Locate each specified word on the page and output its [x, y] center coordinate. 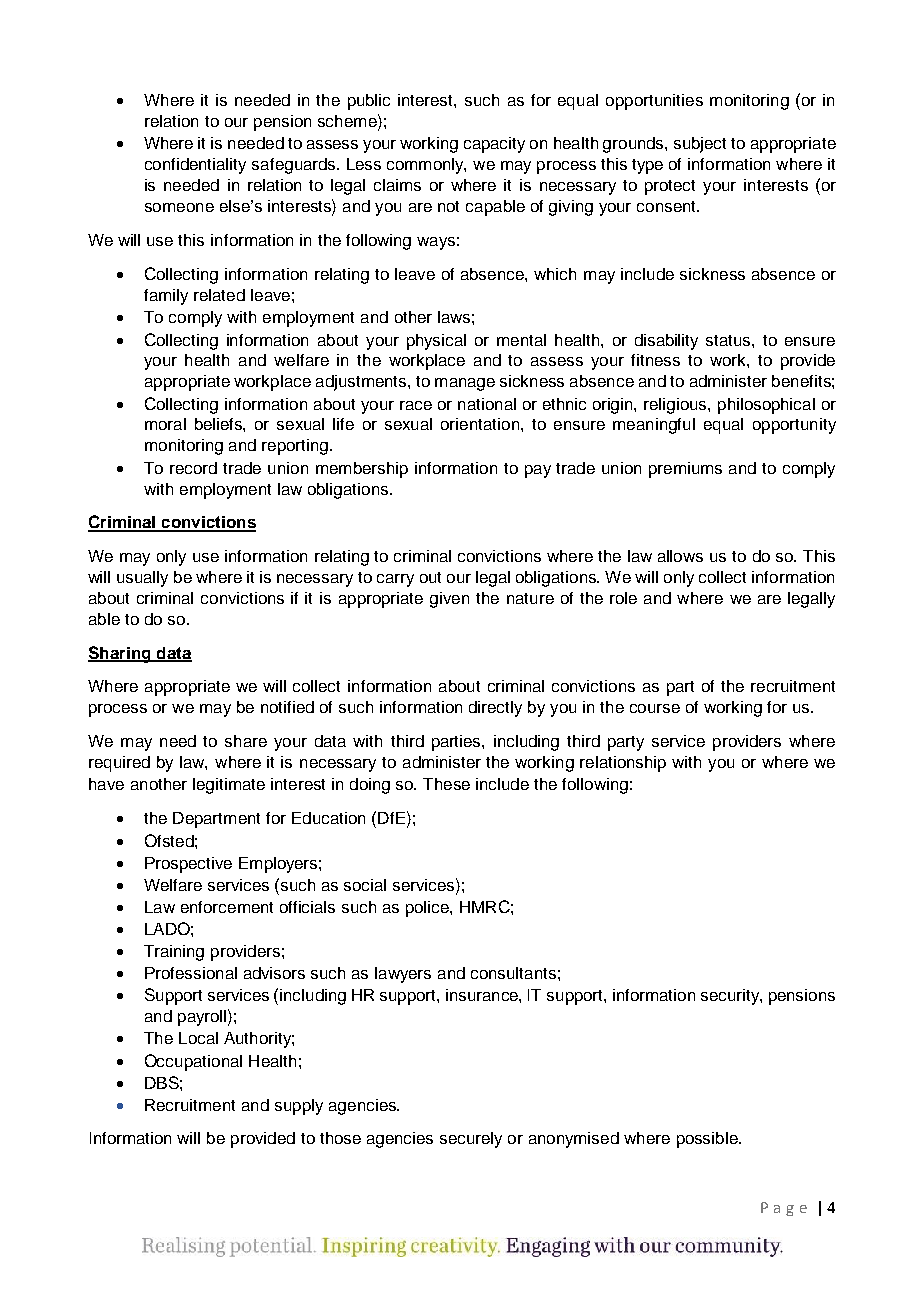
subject [700, 145]
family [166, 297]
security [731, 997]
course [655, 708]
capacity [494, 145]
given [449, 600]
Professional [191, 973]
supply [299, 1107]
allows [680, 556]
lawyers [403, 975]
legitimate [229, 786]
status [729, 340]
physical [436, 342]
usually [142, 579]
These [446, 784]
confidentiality [195, 166]
